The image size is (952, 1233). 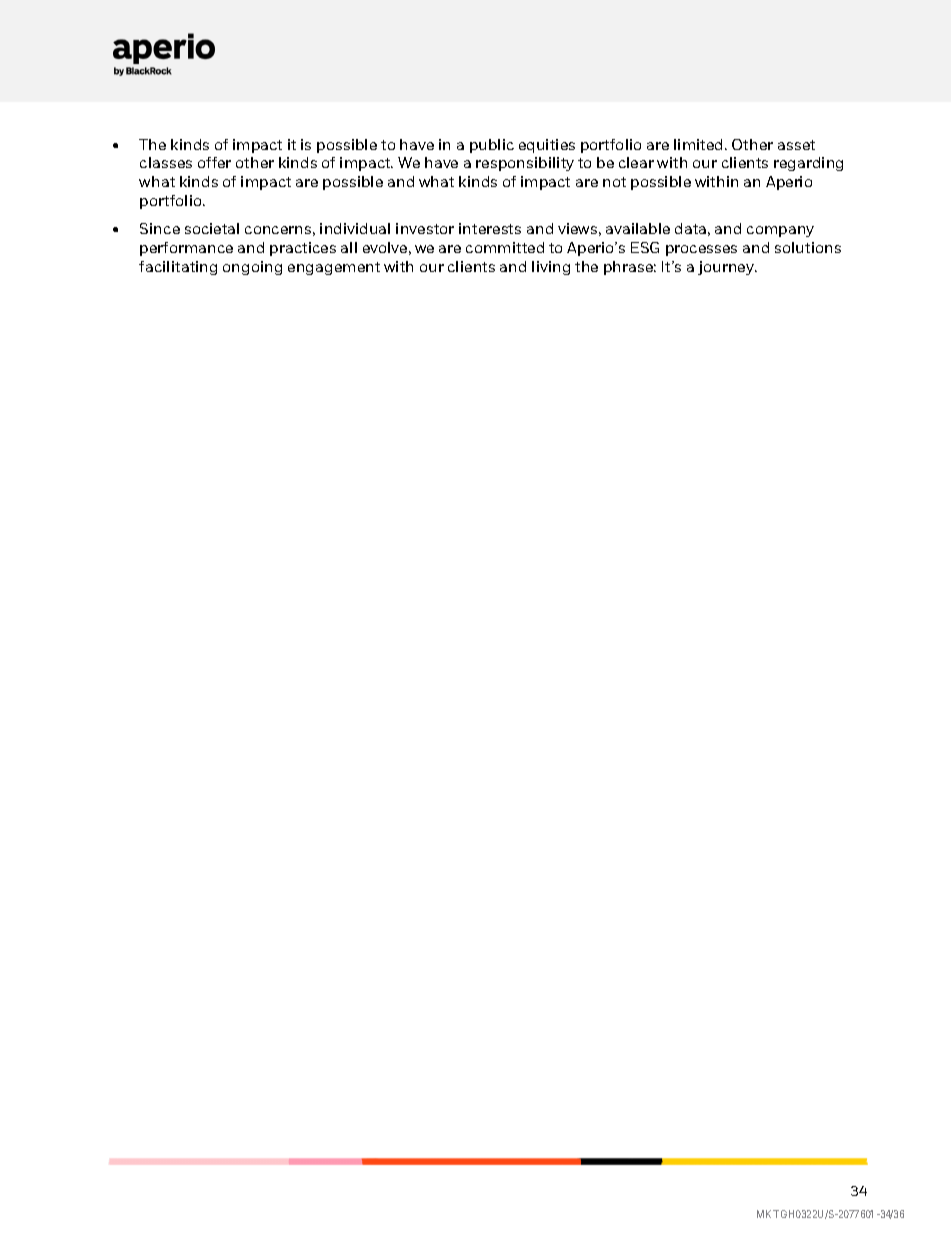 What do you see at coordinates (490, 228) in the page?
I see `interests` at bounding box center [490, 228].
